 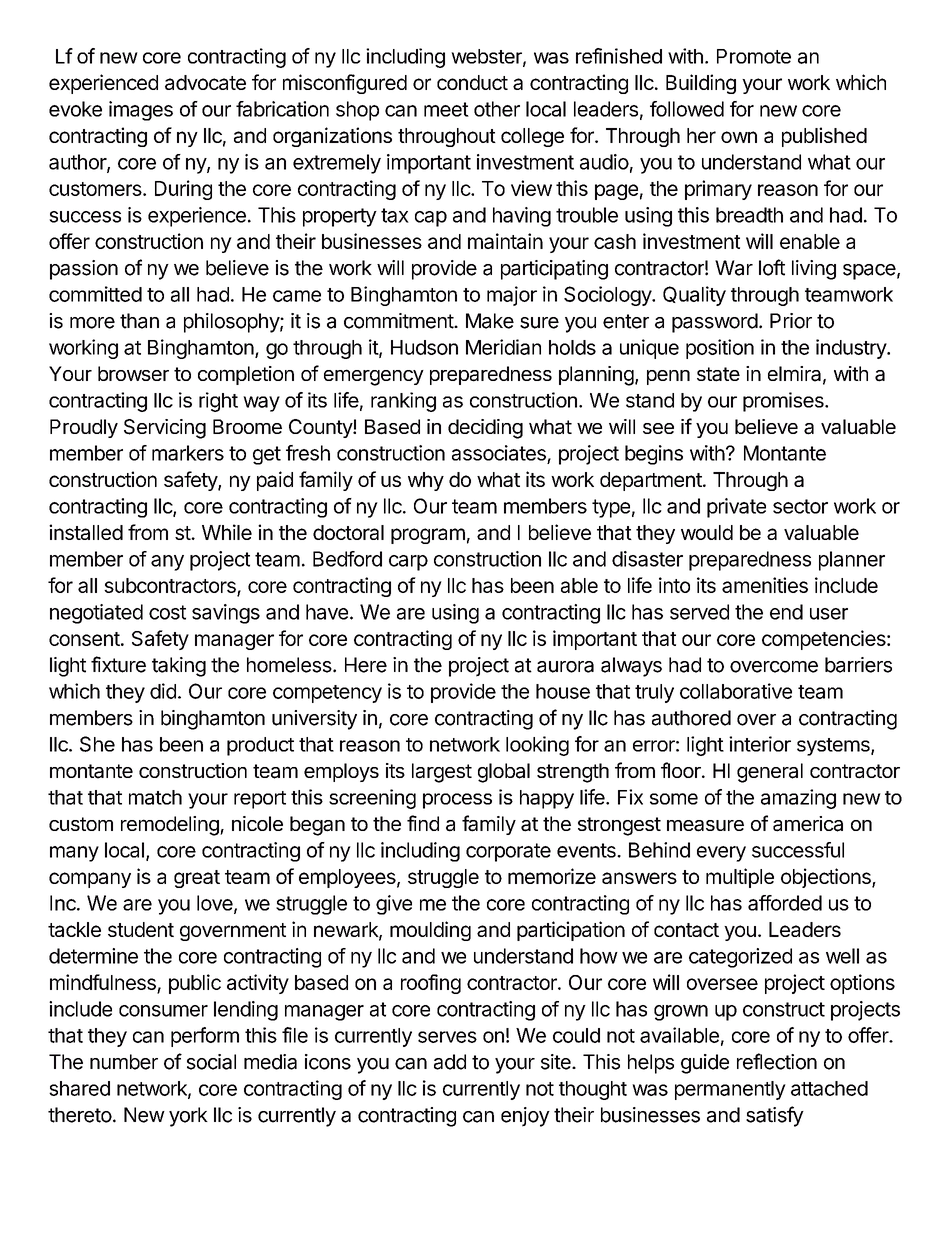 What do you see at coordinates (485, 429) in the document?
I see `deciding` at bounding box center [485, 429].
